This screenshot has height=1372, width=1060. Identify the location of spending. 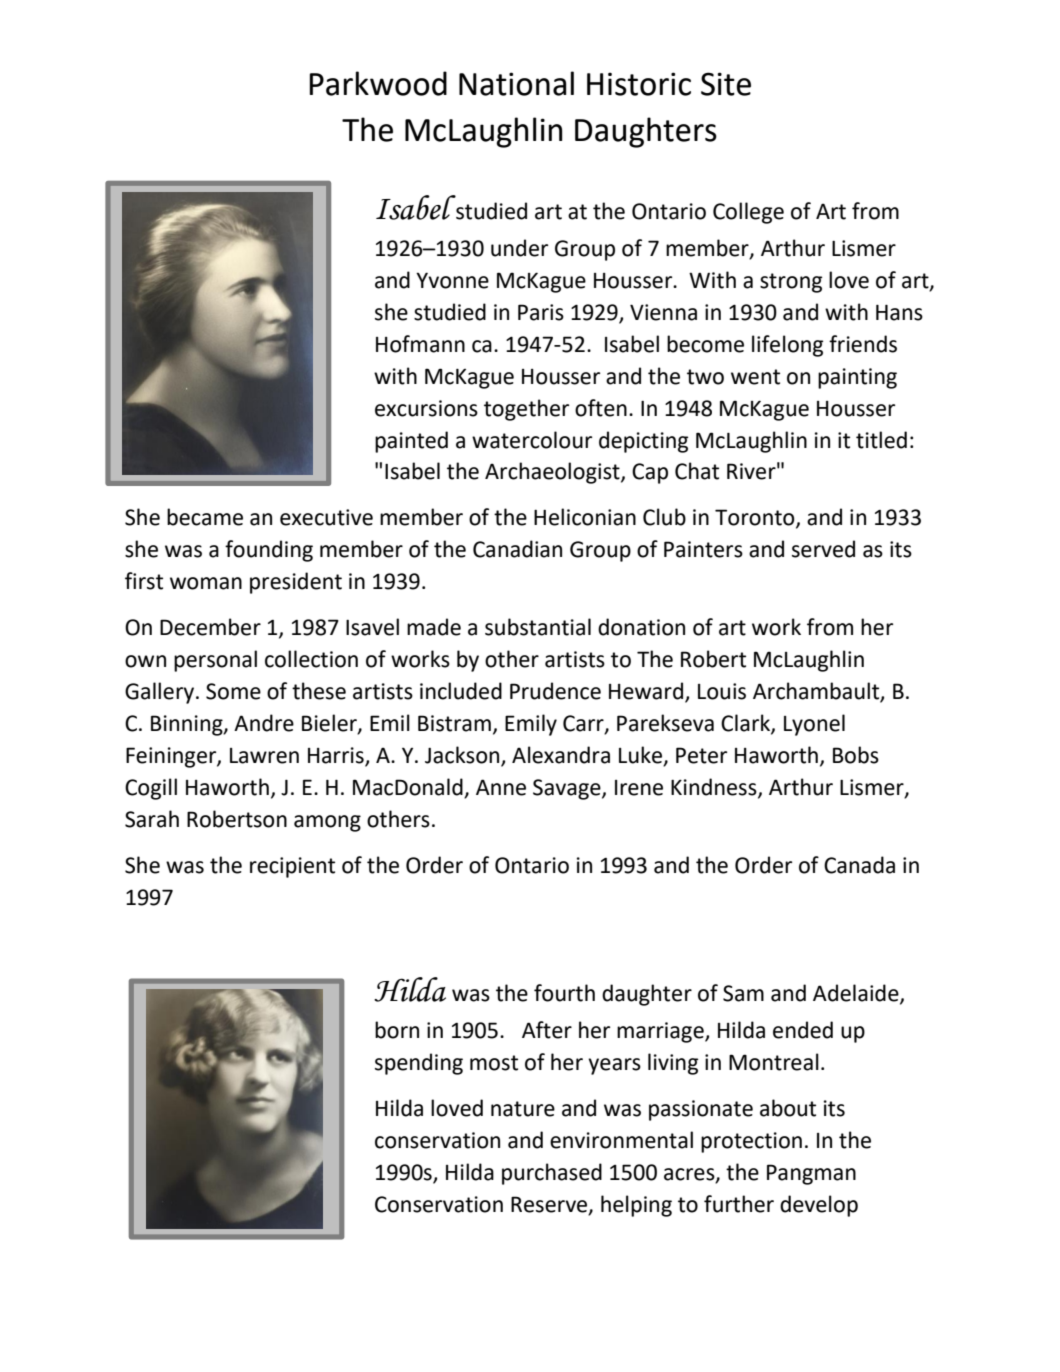
(419, 1064).
